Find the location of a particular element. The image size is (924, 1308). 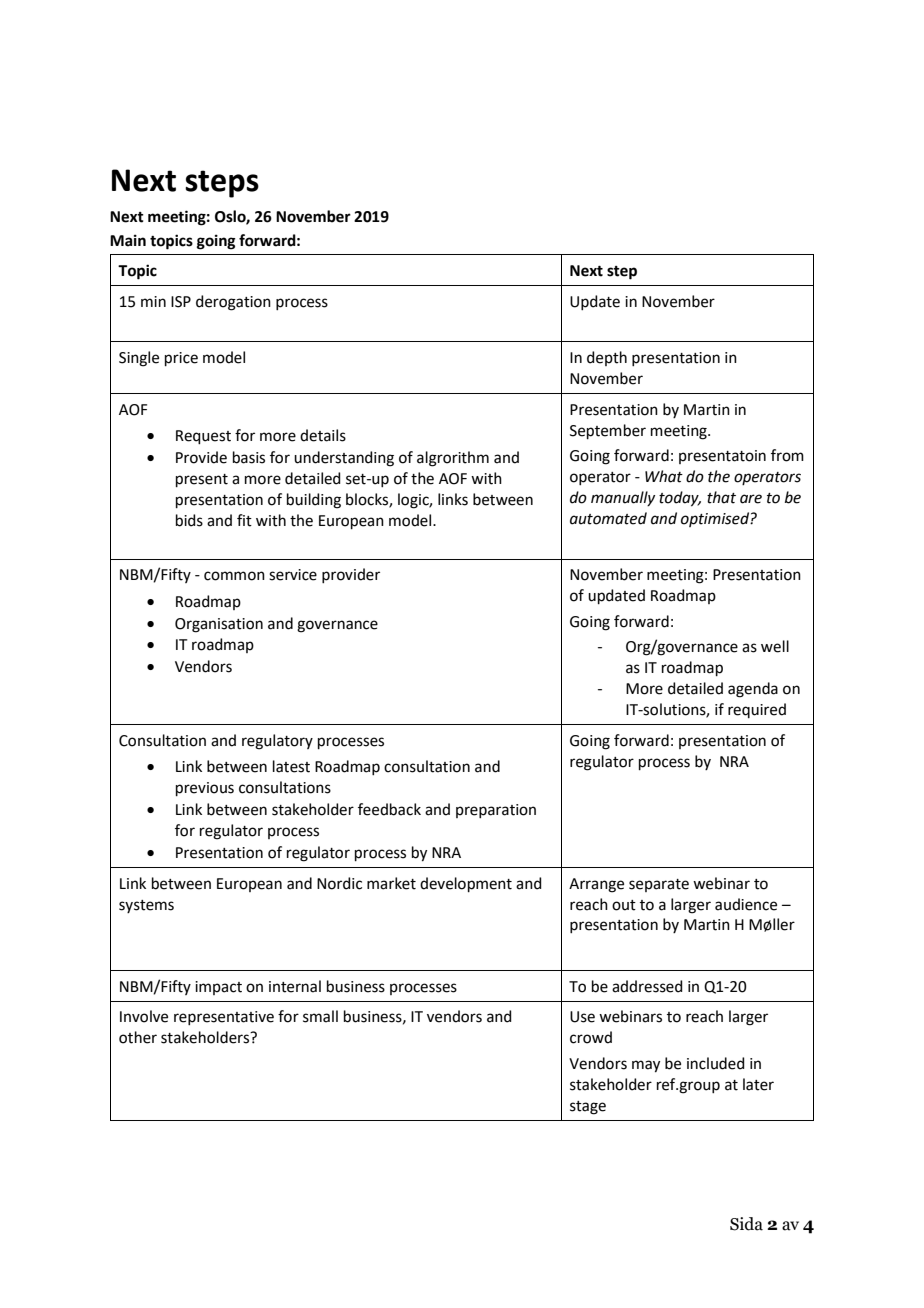

that is located at coordinates (721, 497).
